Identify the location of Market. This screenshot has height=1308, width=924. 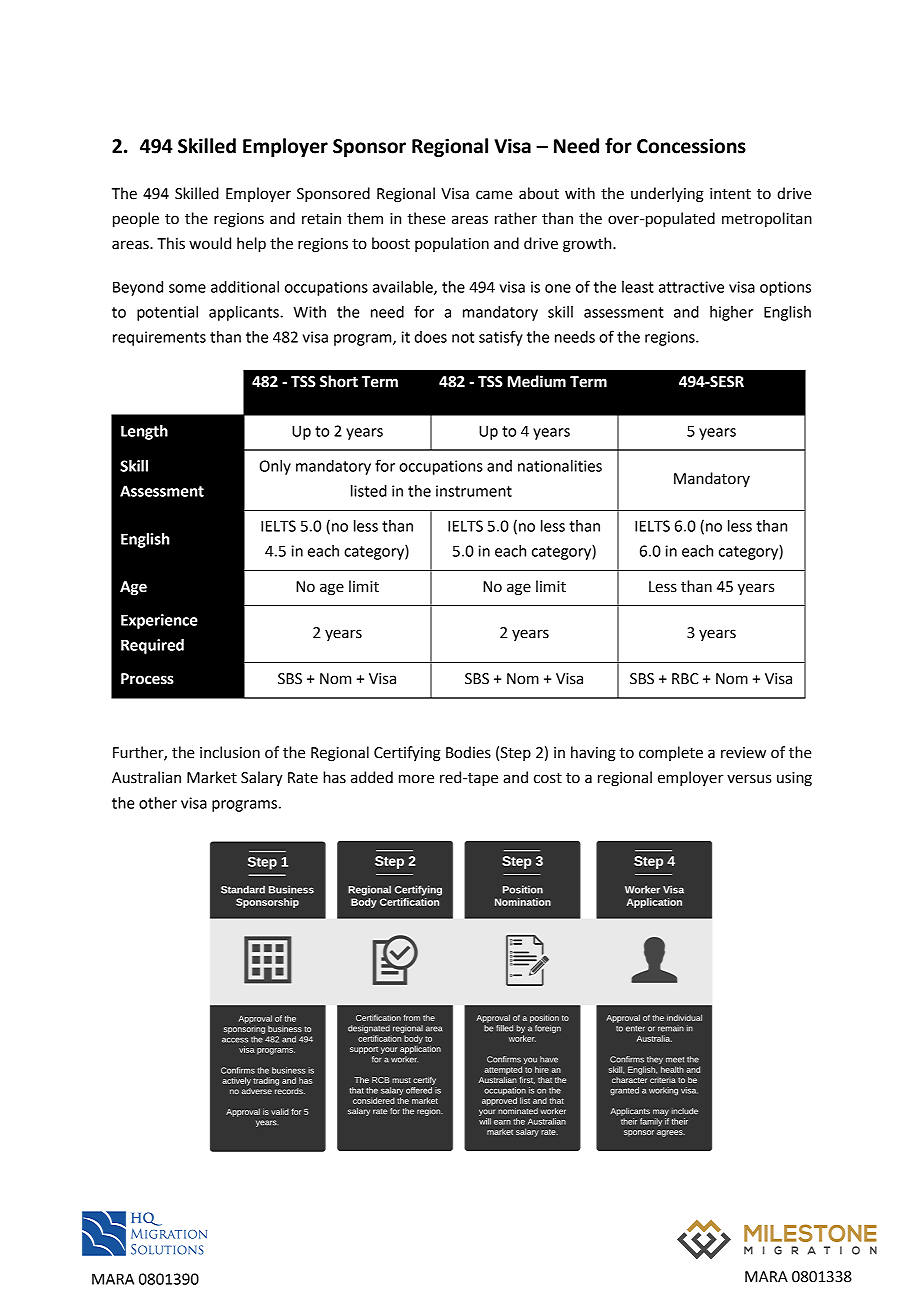
(212, 777).
